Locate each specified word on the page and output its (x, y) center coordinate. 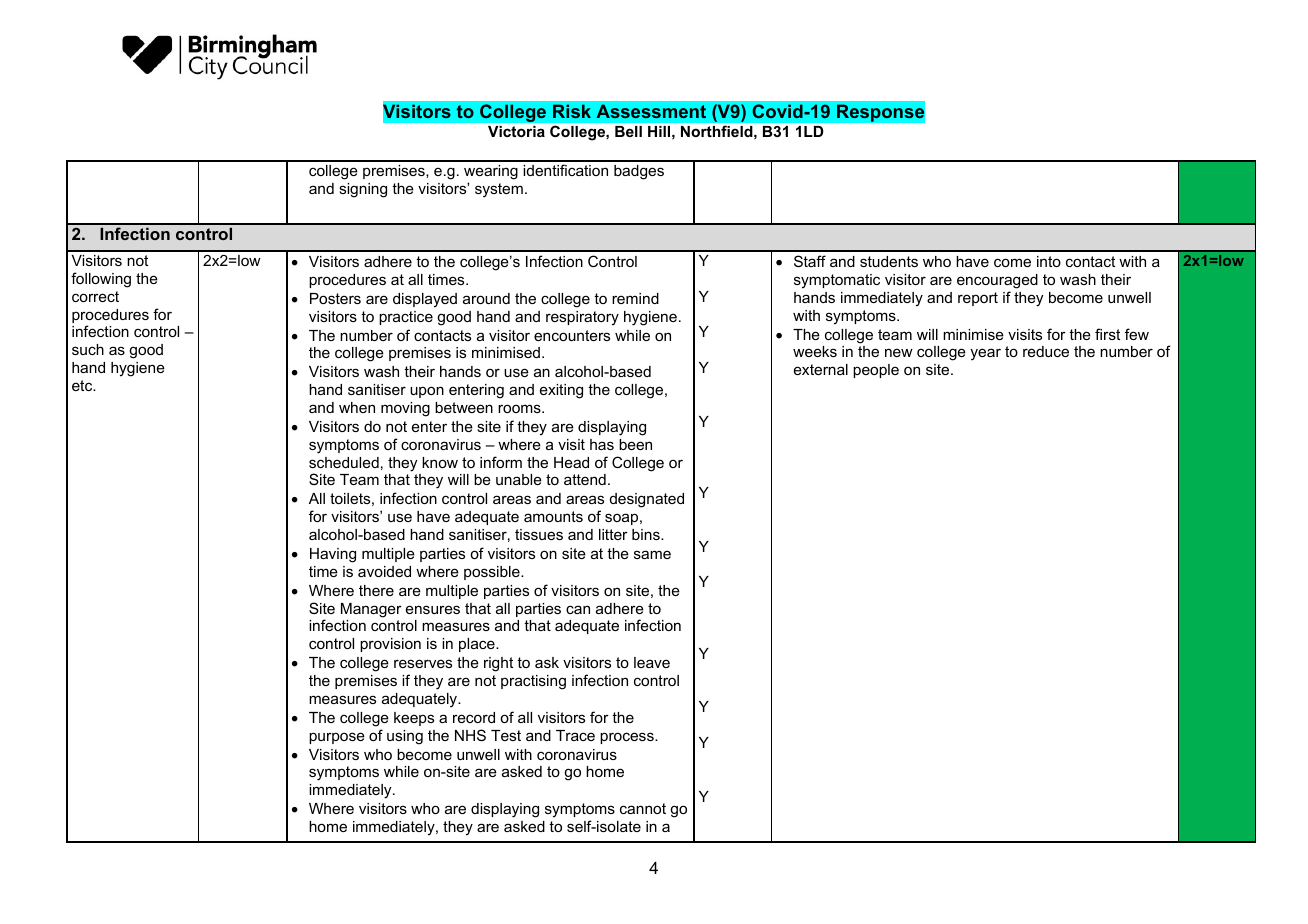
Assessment (651, 111)
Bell (628, 131)
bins (647, 534)
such (88, 349)
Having (333, 555)
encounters (572, 335)
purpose (337, 738)
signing (363, 190)
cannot (643, 808)
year (985, 354)
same (652, 554)
